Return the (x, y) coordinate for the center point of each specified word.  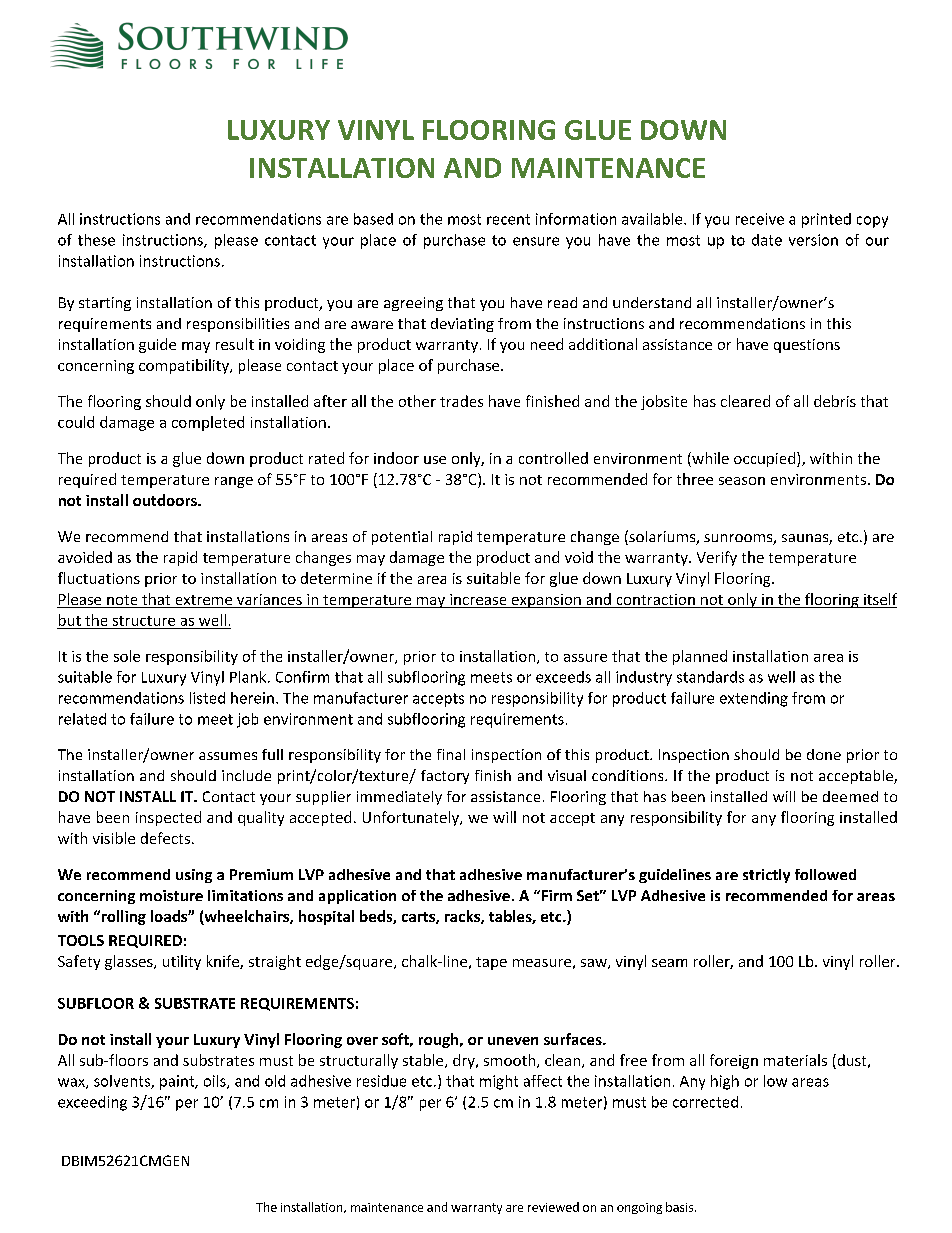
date (767, 240)
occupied (764, 459)
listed (207, 698)
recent (508, 219)
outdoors (166, 500)
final (451, 754)
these (96, 240)
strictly (766, 876)
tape (491, 963)
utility (182, 962)
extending (754, 699)
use (435, 460)
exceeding (92, 1103)
